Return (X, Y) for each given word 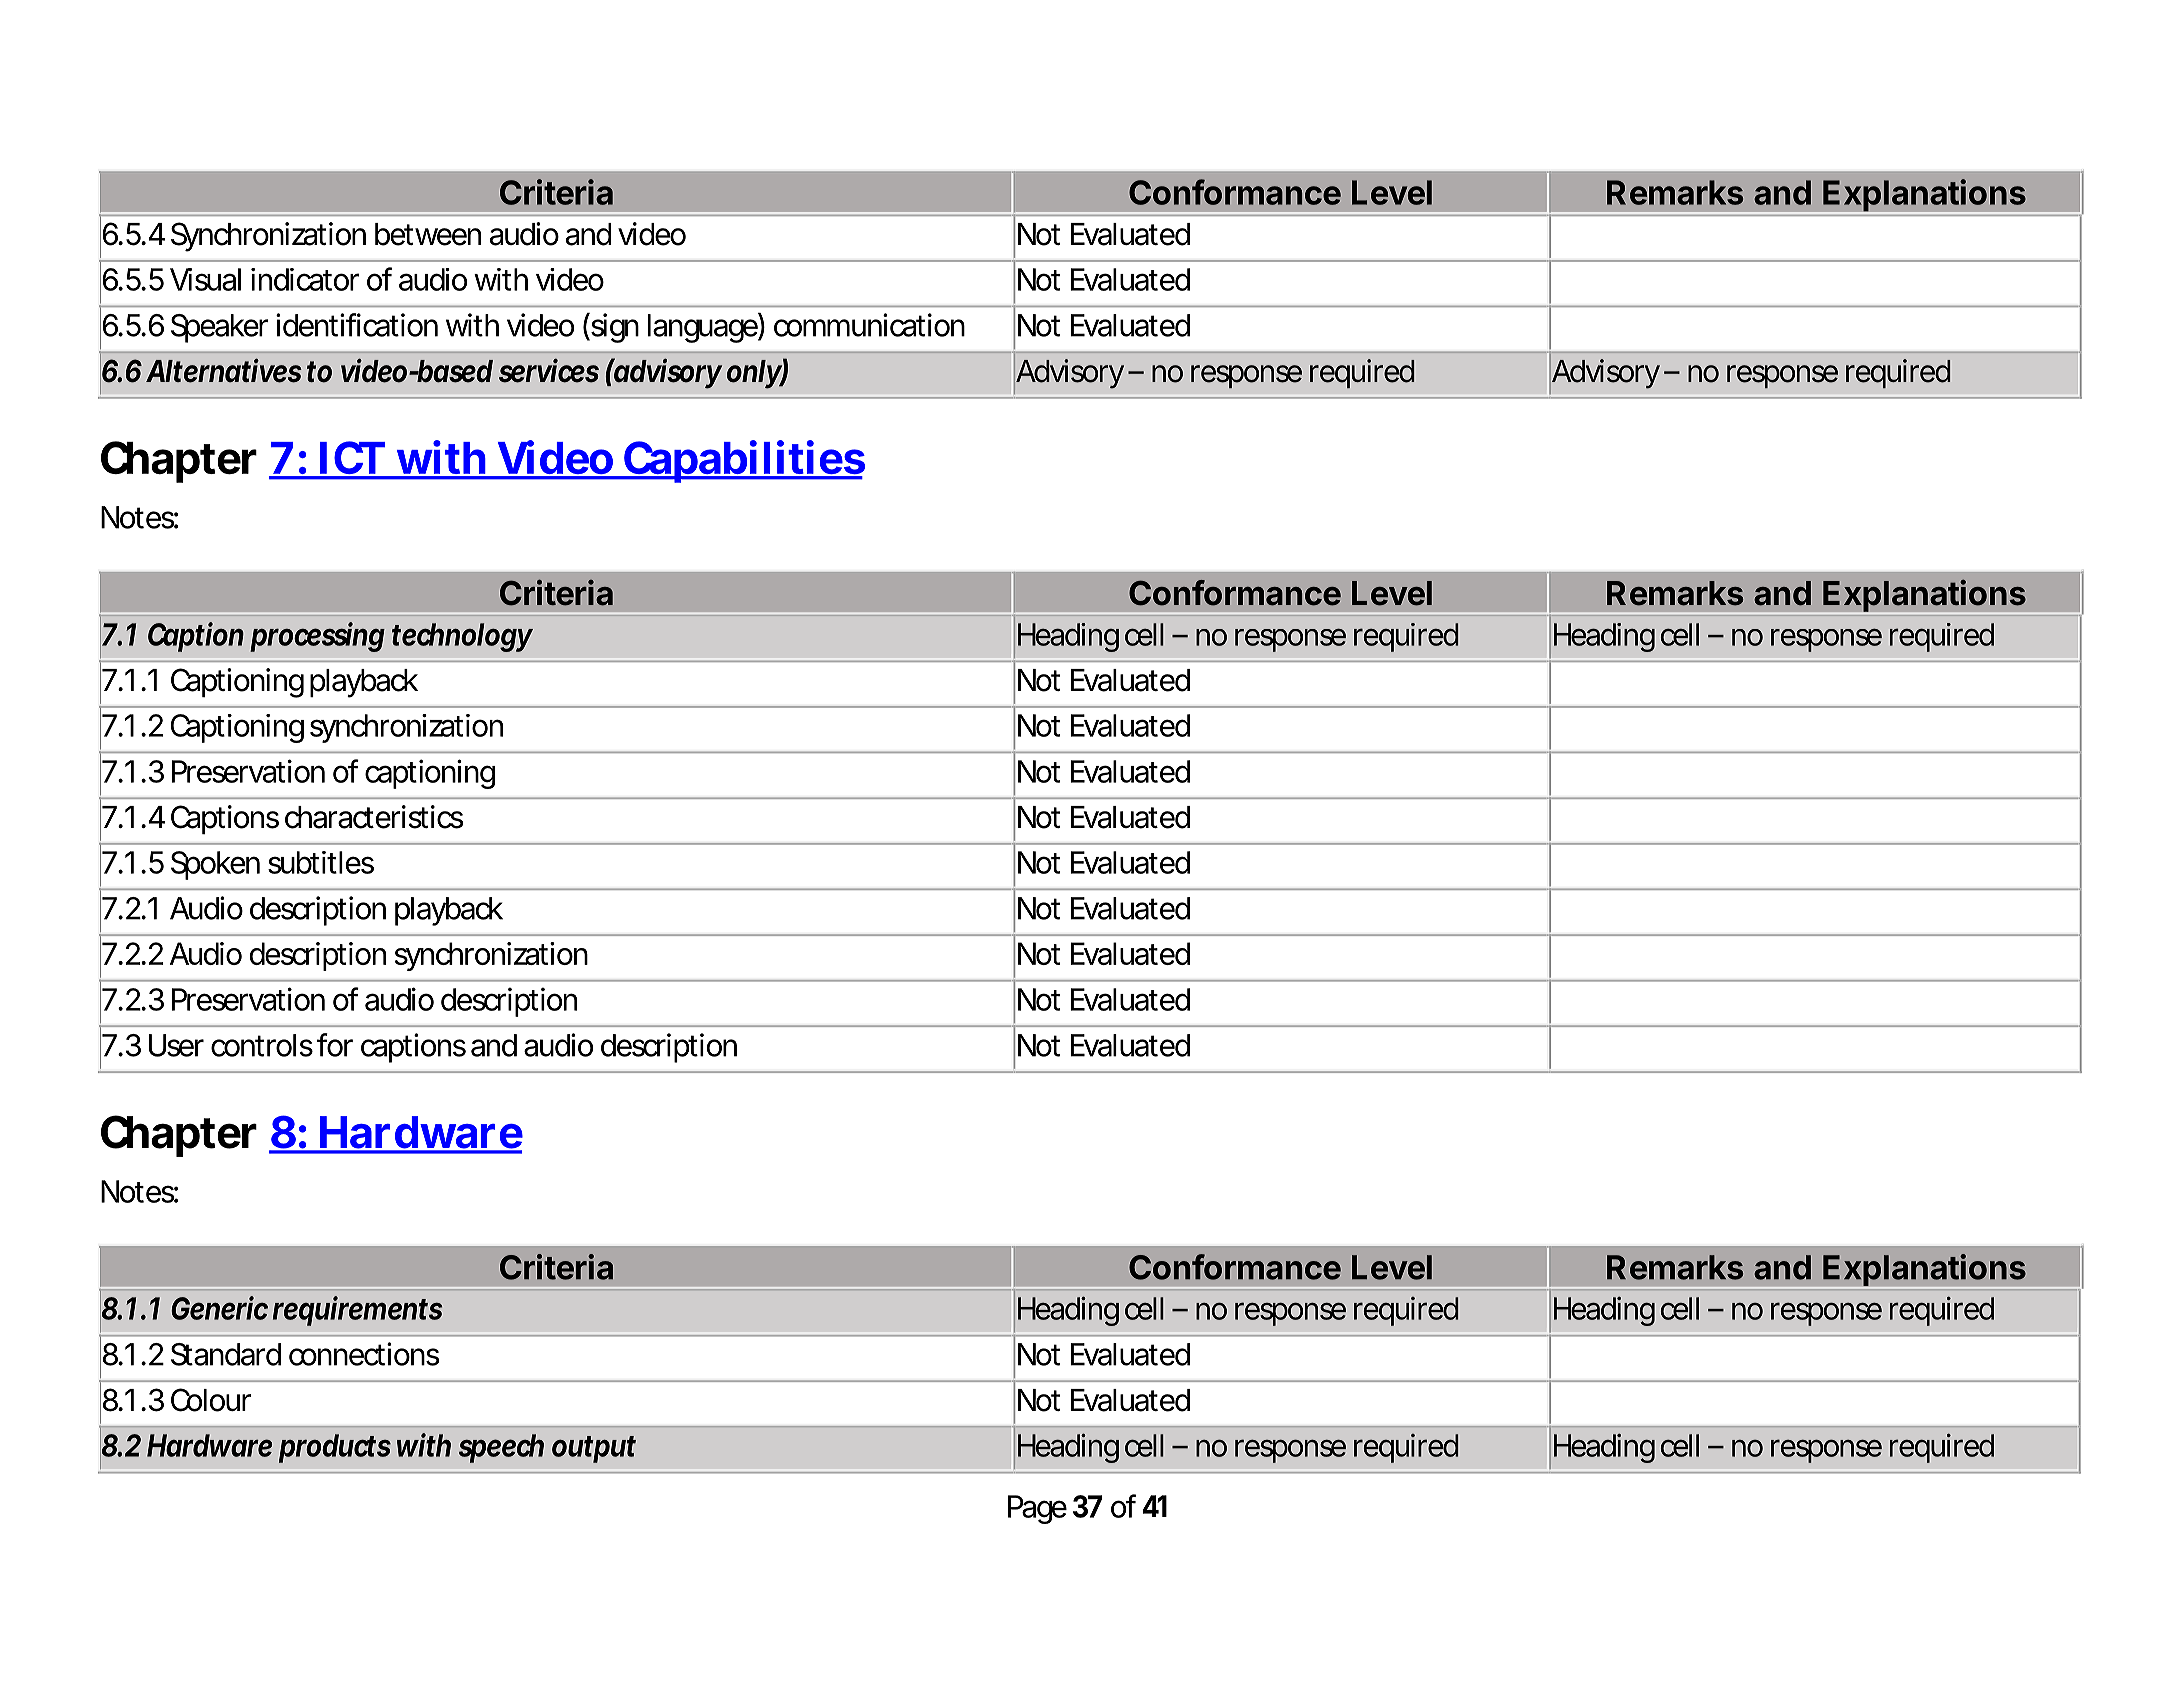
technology (462, 637)
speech (501, 1448)
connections (364, 1354)
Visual (205, 279)
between (428, 234)
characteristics (374, 817)
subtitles (321, 862)
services (549, 371)
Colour (211, 1400)
